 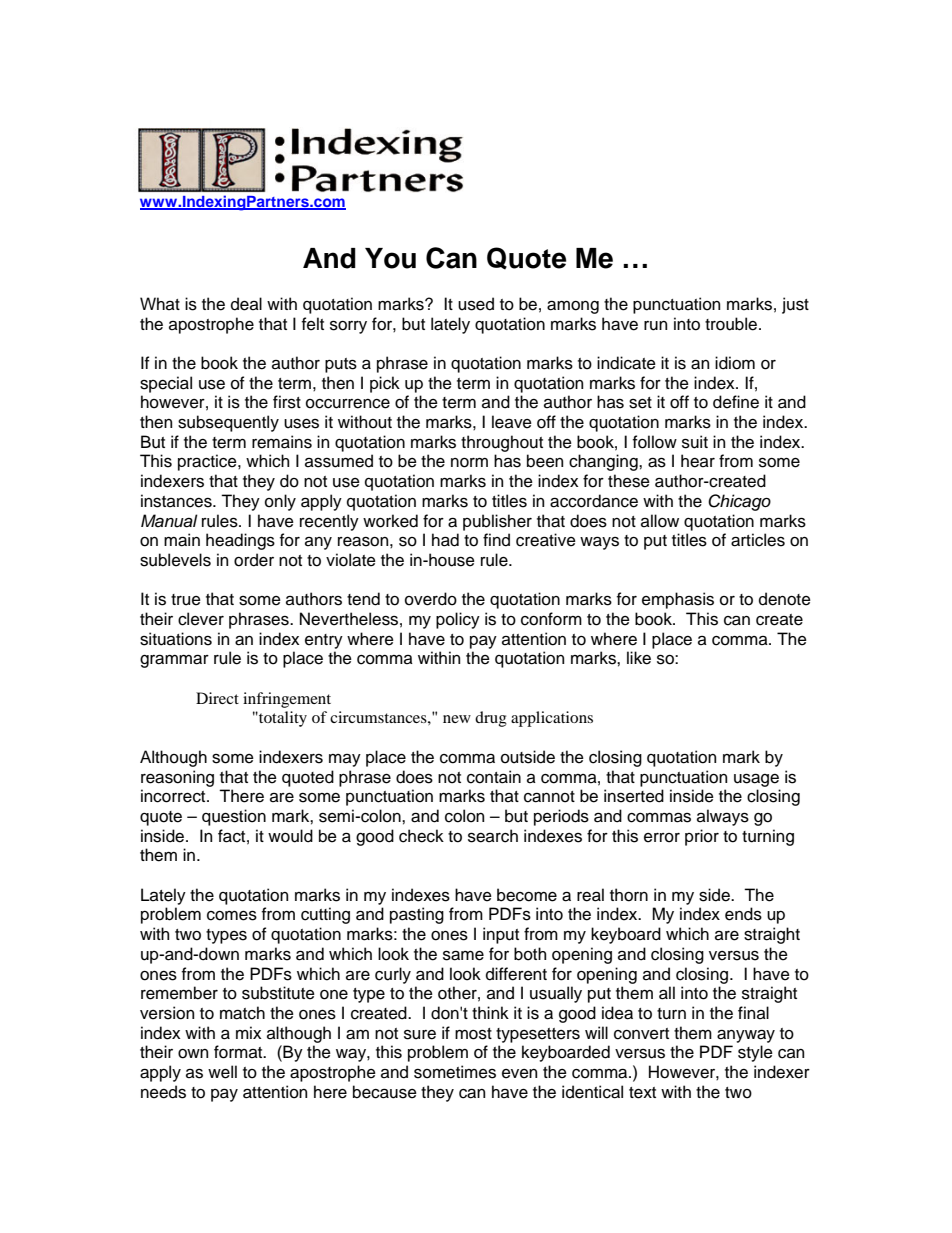 I want to click on trouble, so click(x=732, y=324).
